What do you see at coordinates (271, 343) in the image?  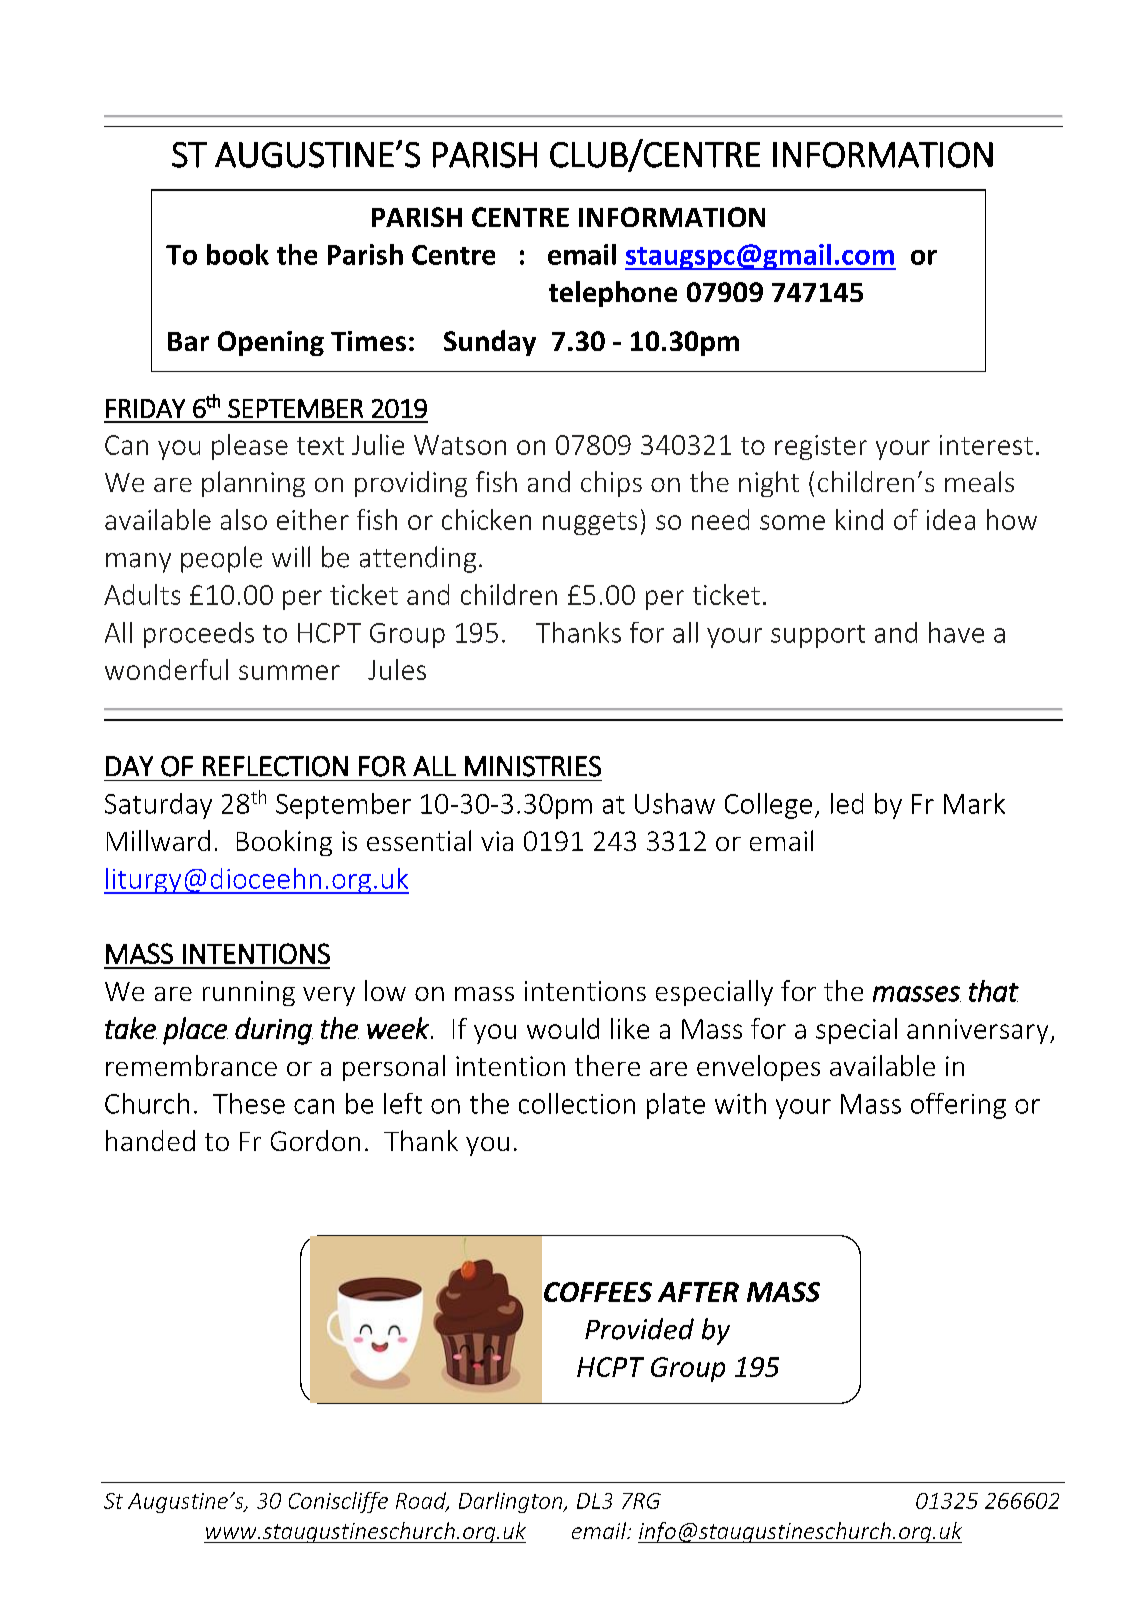 I see `Opening` at bounding box center [271, 343].
